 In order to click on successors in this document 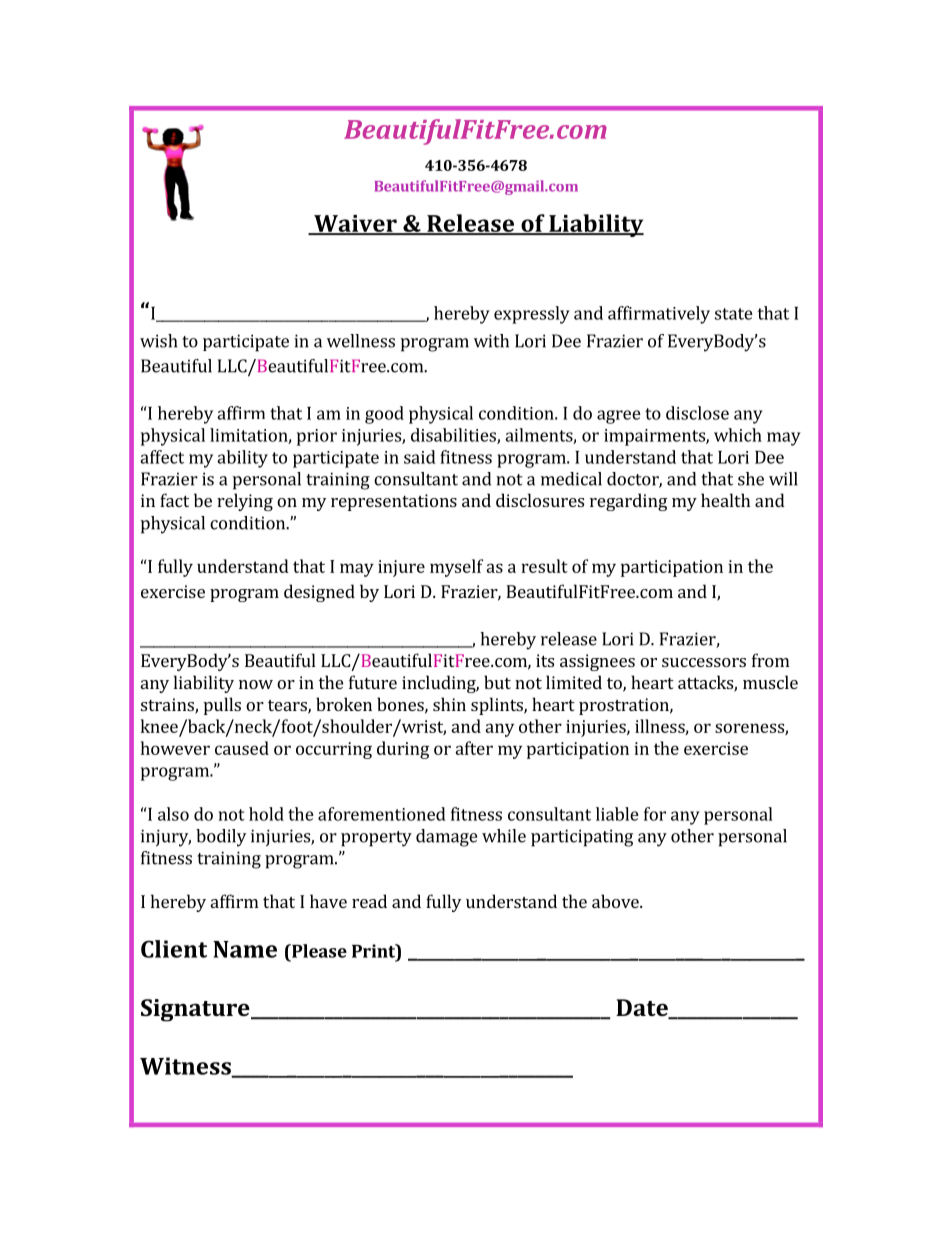, I will do `click(704, 662)`.
